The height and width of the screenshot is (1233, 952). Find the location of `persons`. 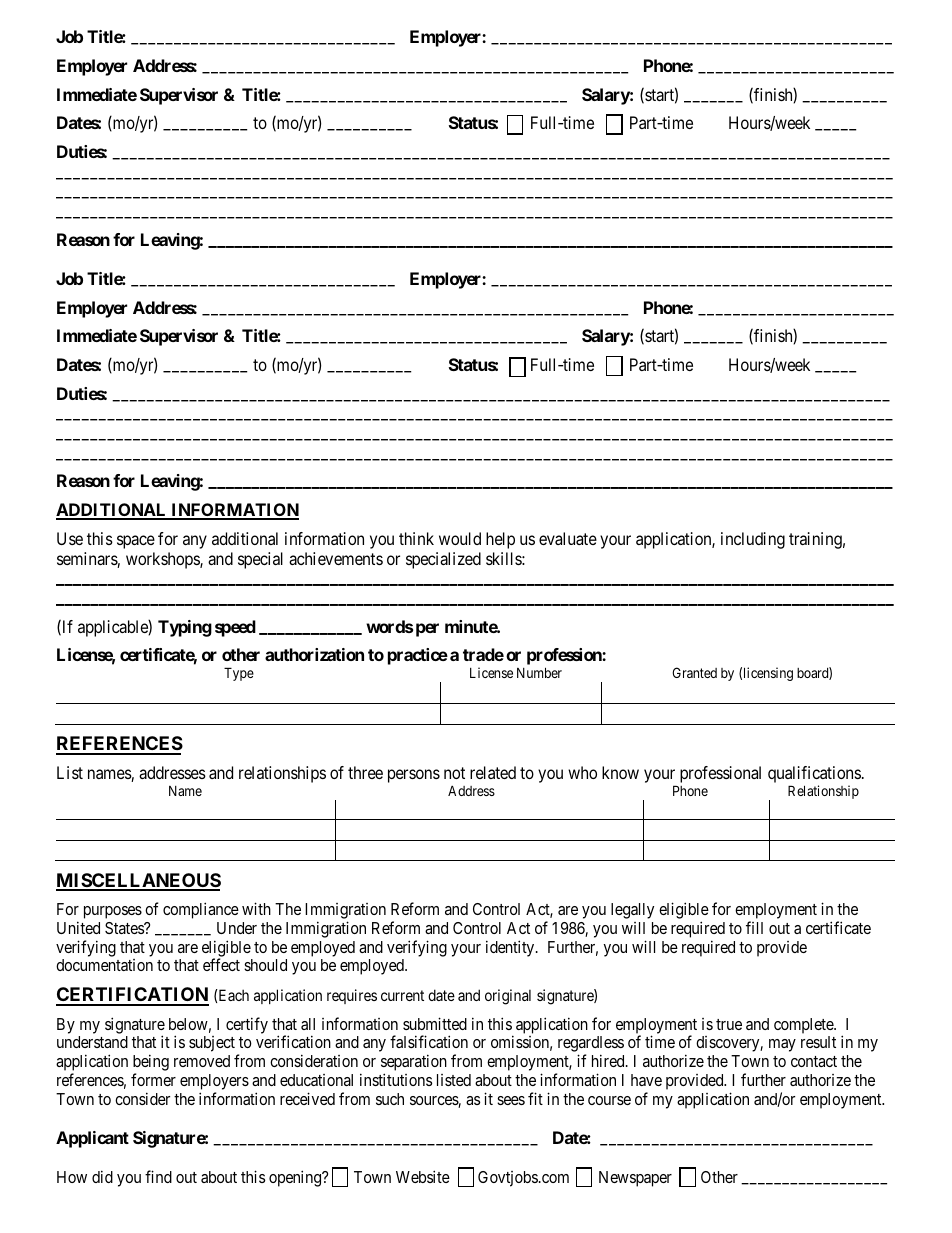

persons is located at coordinates (414, 776).
